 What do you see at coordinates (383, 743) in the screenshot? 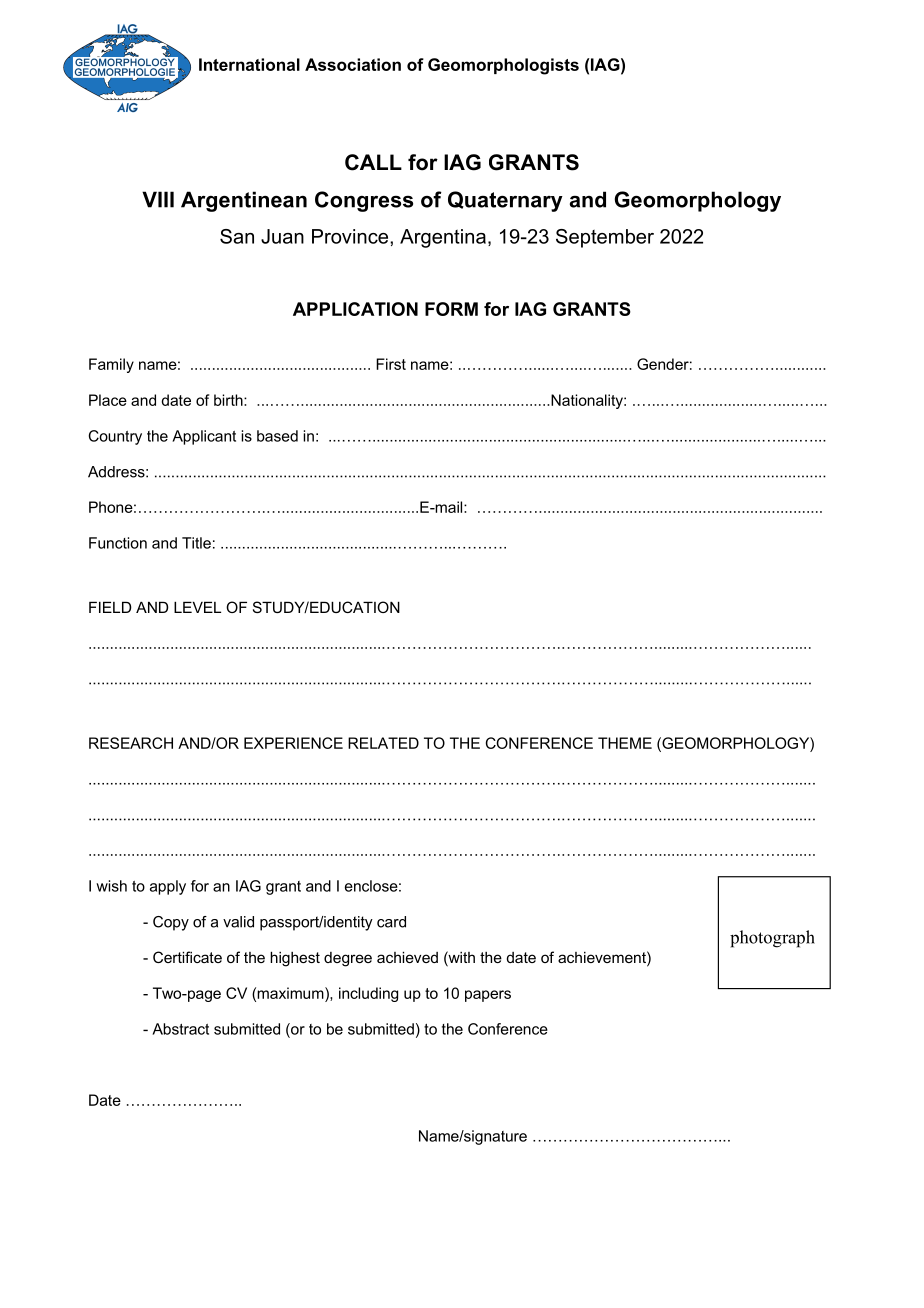
I see `RELATED` at bounding box center [383, 743].
